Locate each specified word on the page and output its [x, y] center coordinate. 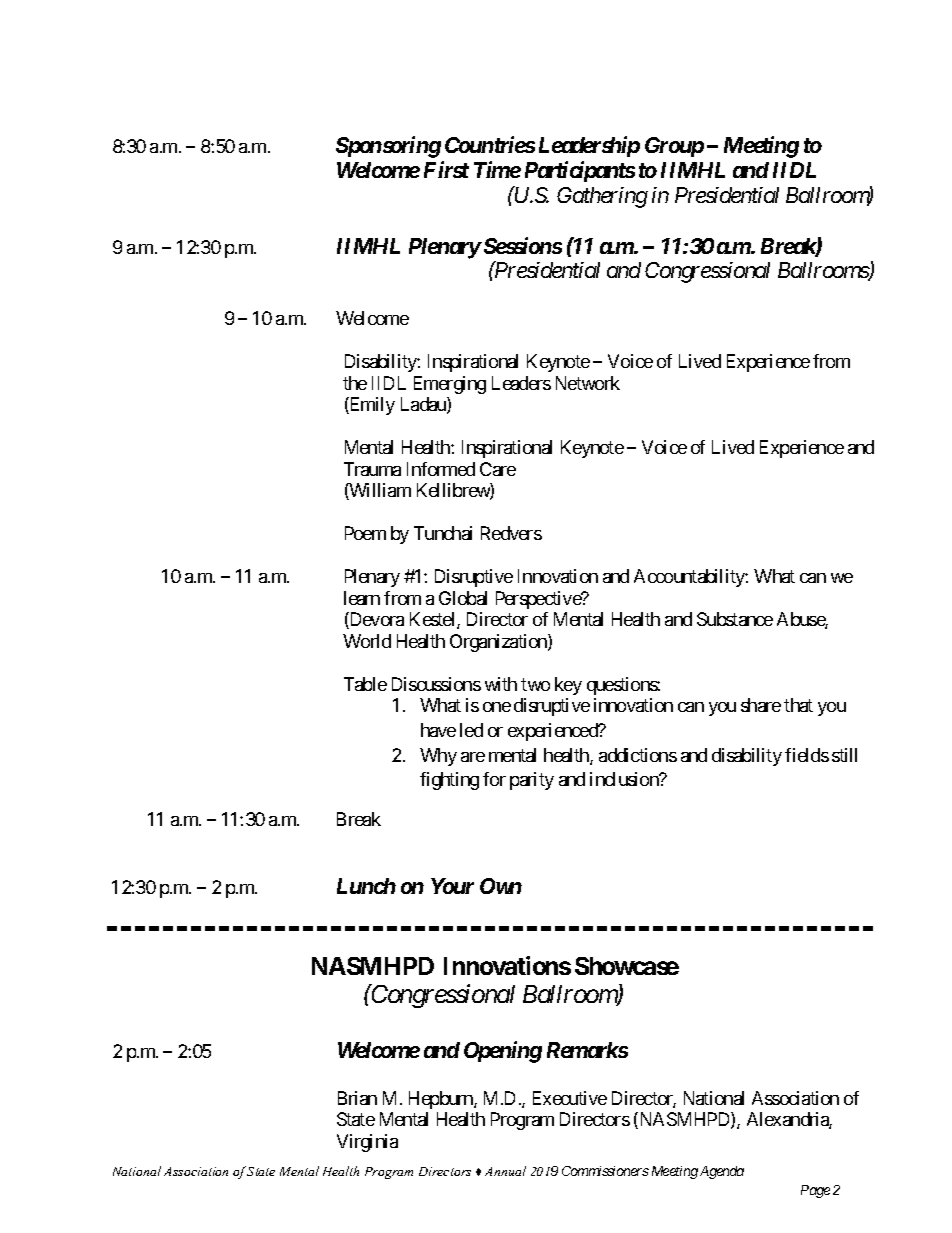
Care [498, 469]
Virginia [367, 1143]
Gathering [602, 197]
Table [365, 684]
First [446, 170]
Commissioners [605, 1171]
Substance [735, 619]
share [761, 705]
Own [501, 886]
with [501, 684]
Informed [441, 469]
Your [452, 886]
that [798, 705]
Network [588, 383]
